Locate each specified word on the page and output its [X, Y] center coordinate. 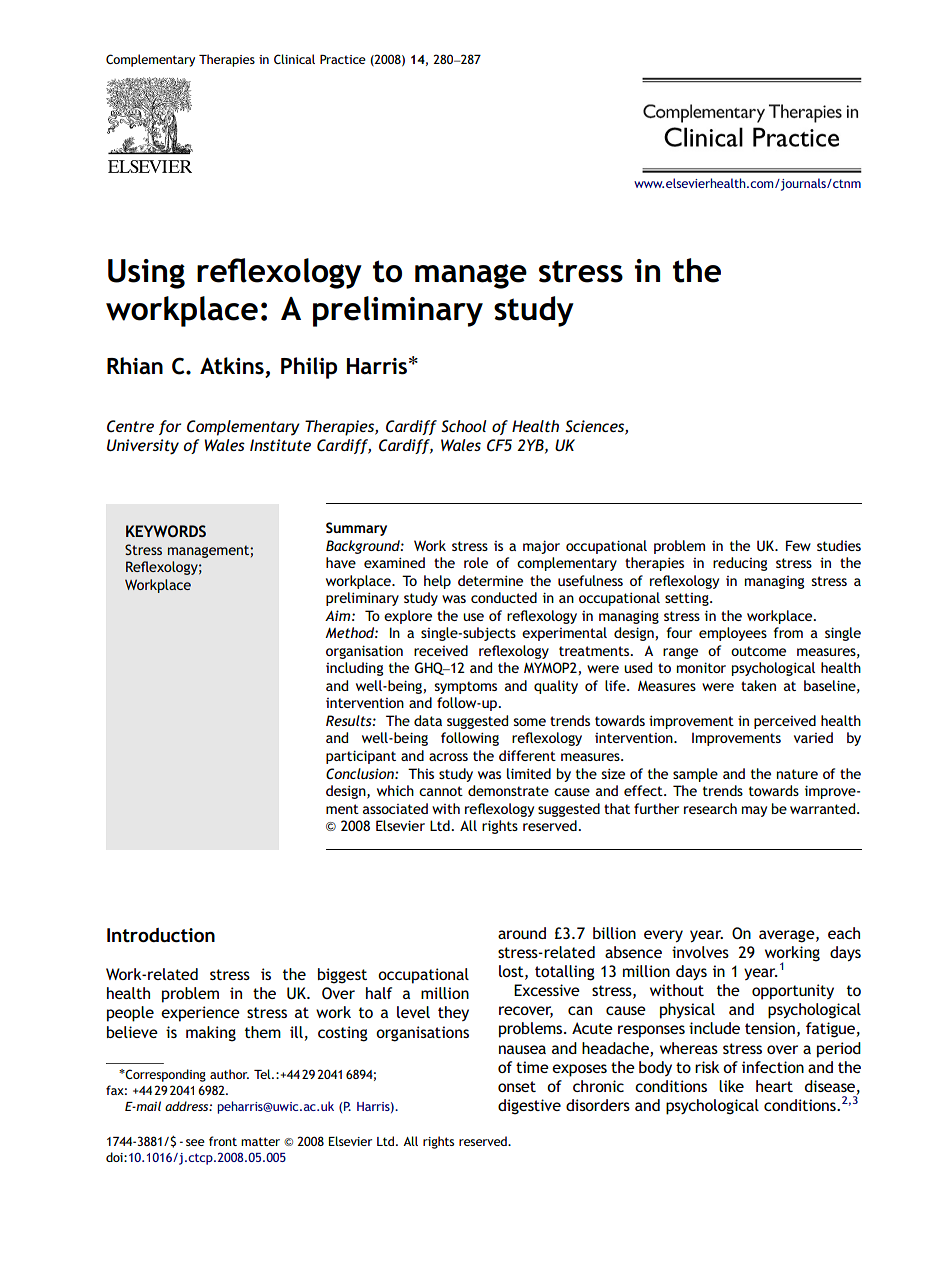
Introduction [161, 935]
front [223, 1141]
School [463, 426]
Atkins [233, 367]
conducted [504, 597]
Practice [343, 59]
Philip [309, 368]
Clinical [294, 59]
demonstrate [508, 790]
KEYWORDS [166, 531]
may [754, 811]
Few [798, 545]
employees [733, 634]
